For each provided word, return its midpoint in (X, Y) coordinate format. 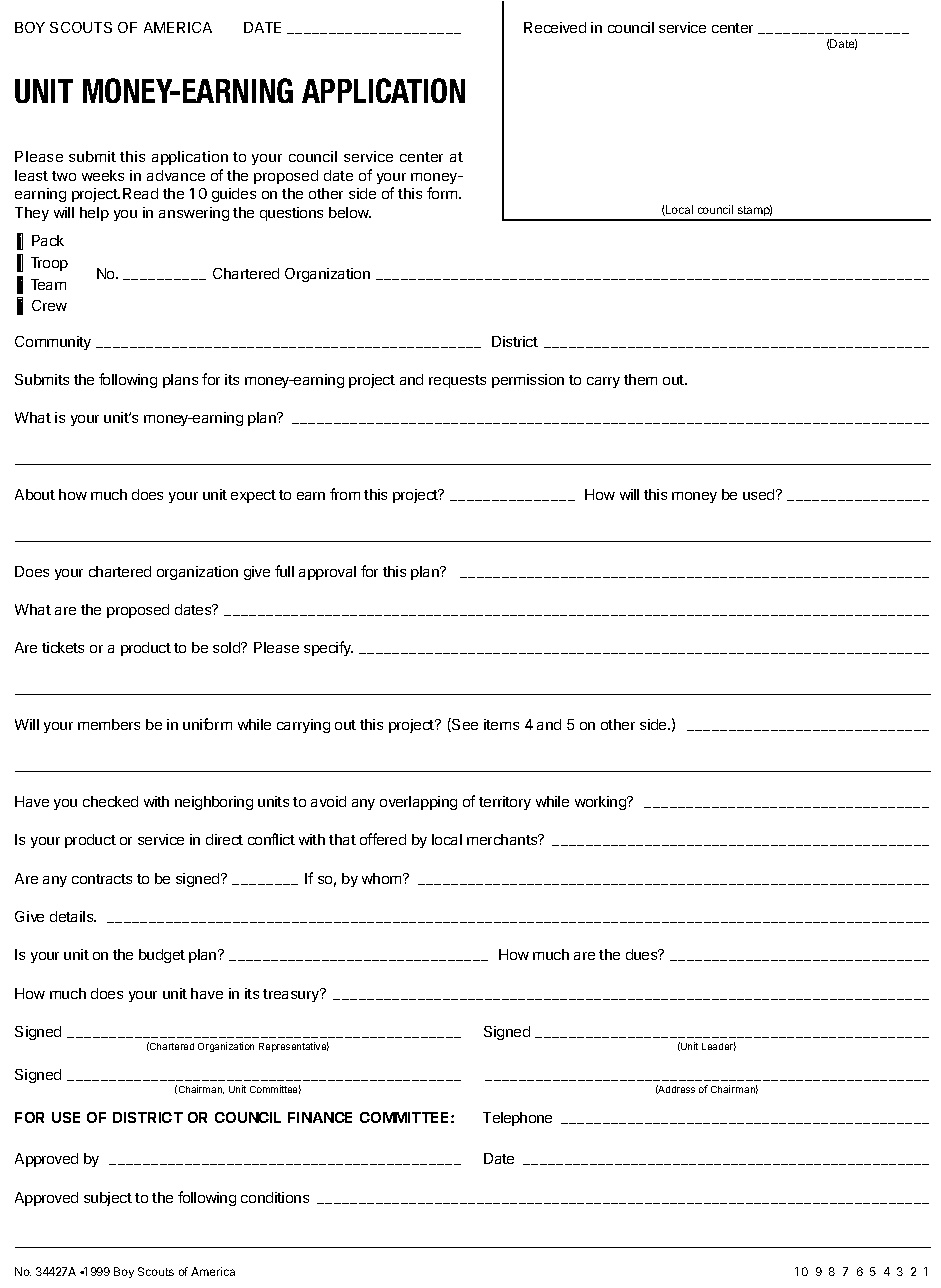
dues (643, 954)
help (94, 214)
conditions (275, 1197)
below (350, 212)
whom (383, 878)
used (760, 494)
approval (327, 573)
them (640, 379)
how (73, 494)
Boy (124, 1272)
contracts (102, 879)
